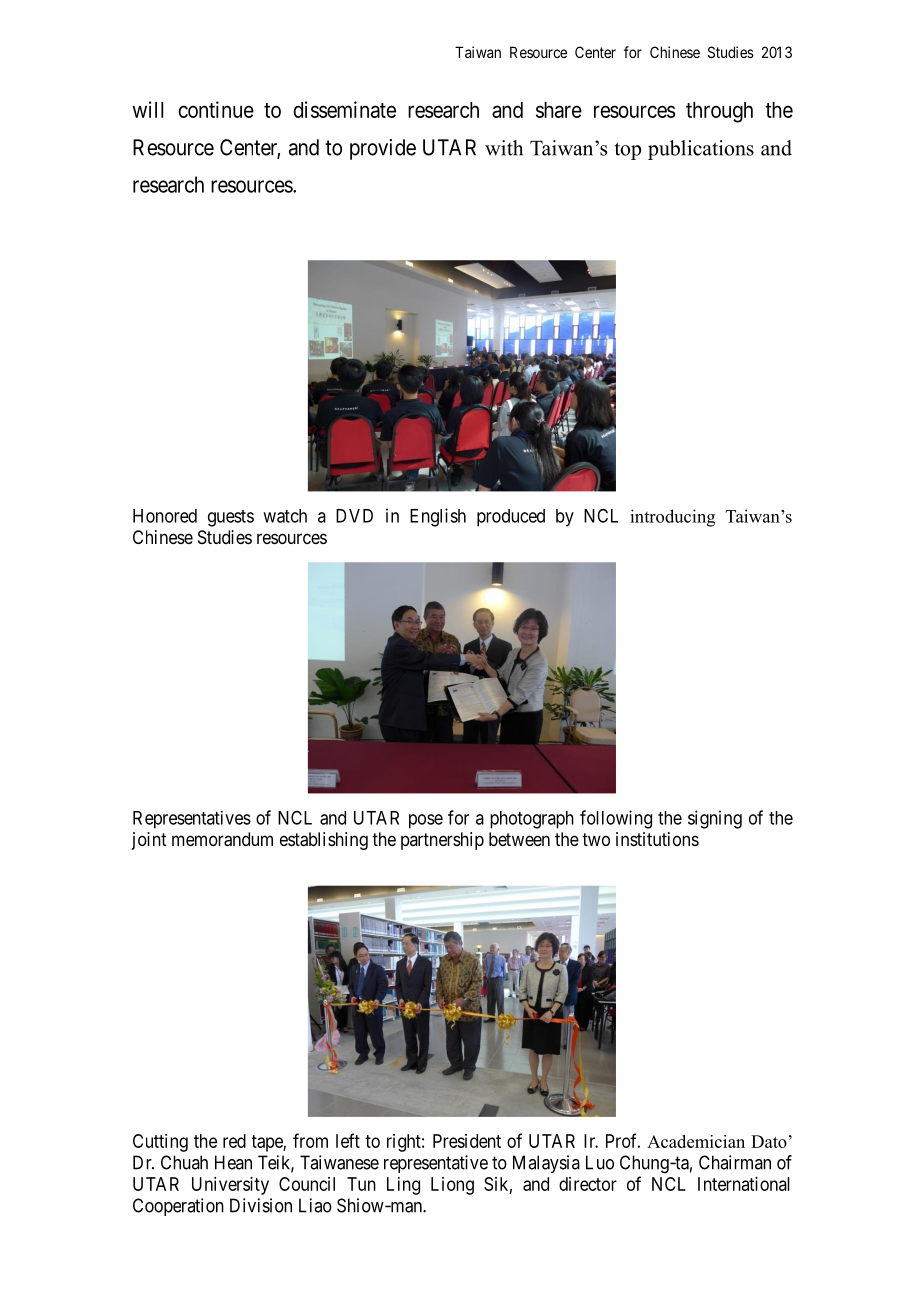 Image resolution: width=924 pixels, height=1308 pixels. I want to click on Honored, so click(165, 516).
